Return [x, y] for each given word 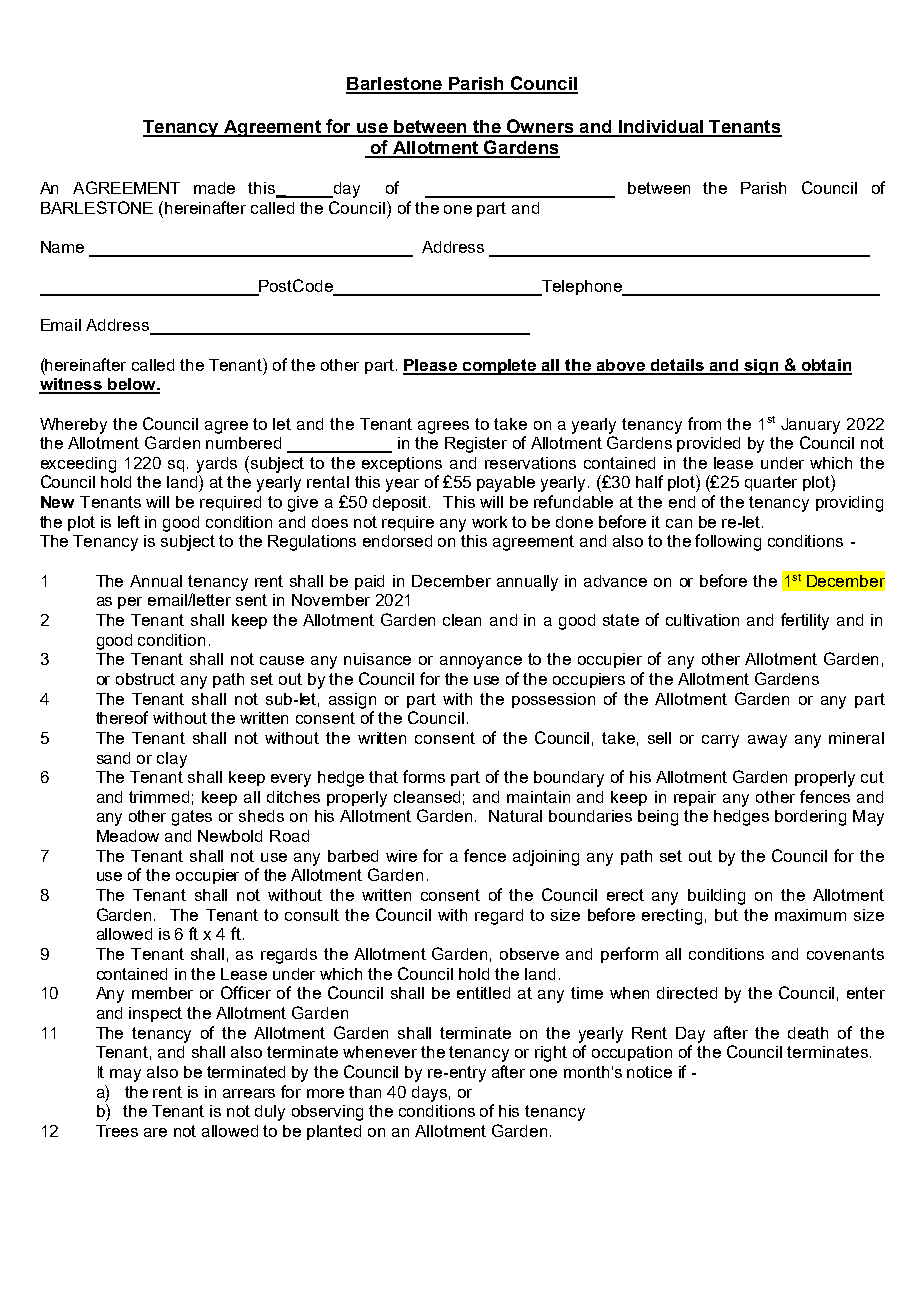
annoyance [481, 662]
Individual [661, 128]
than [365, 1092]
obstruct [145, 679]
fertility [805, 621]
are [155, 1132]
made [214, 188]
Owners [540, 127]
